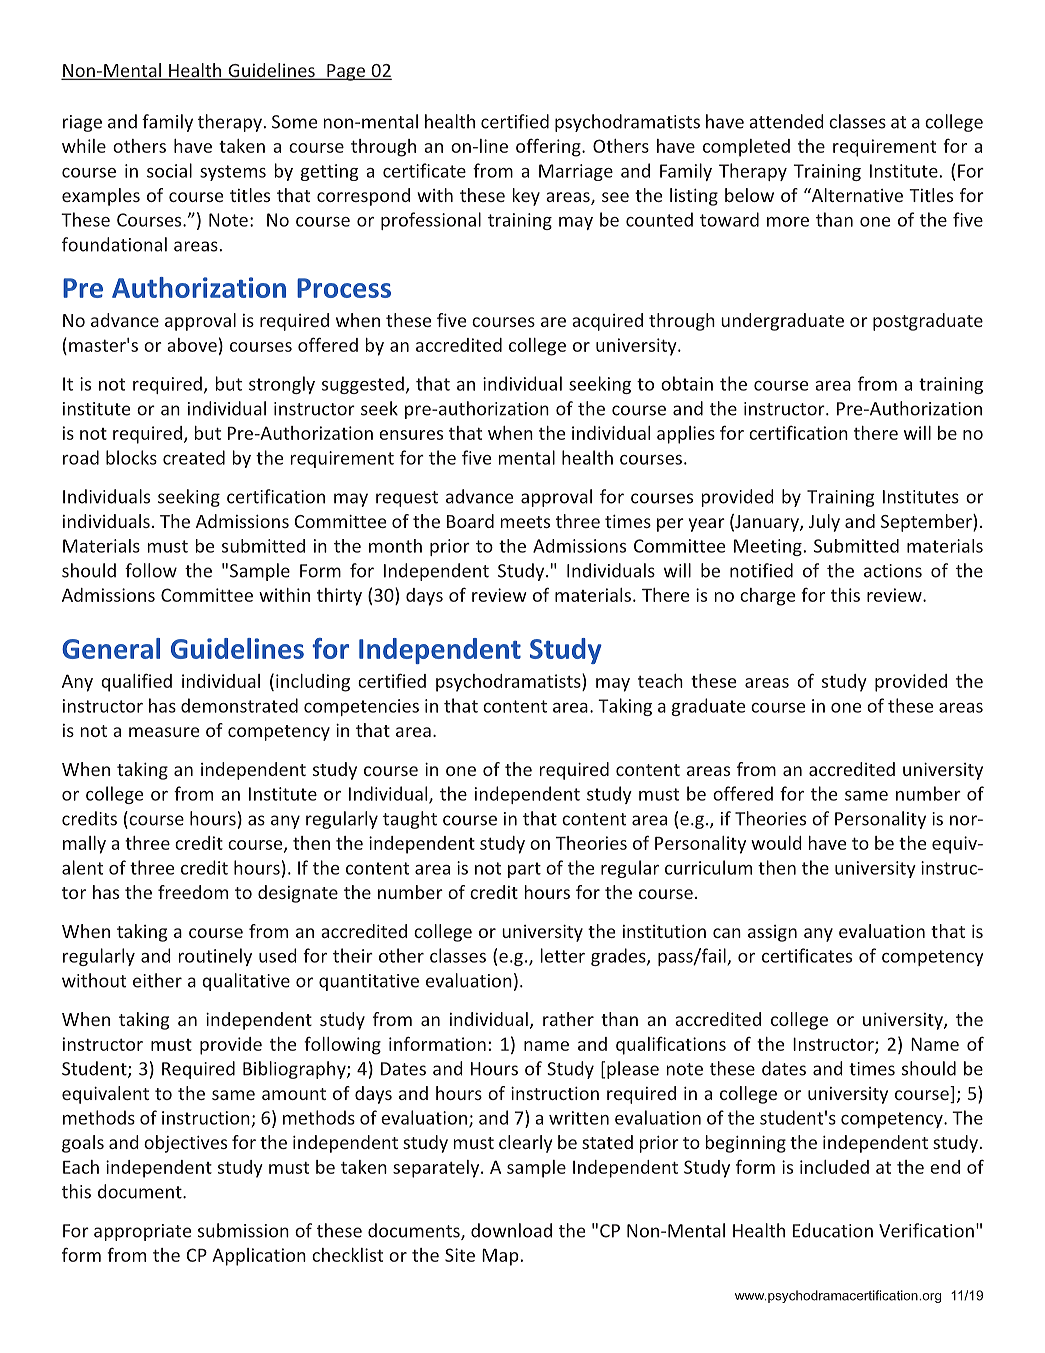 The height and width of the document is (1353, 1045). I want to click on attended, so click(786, 121).
